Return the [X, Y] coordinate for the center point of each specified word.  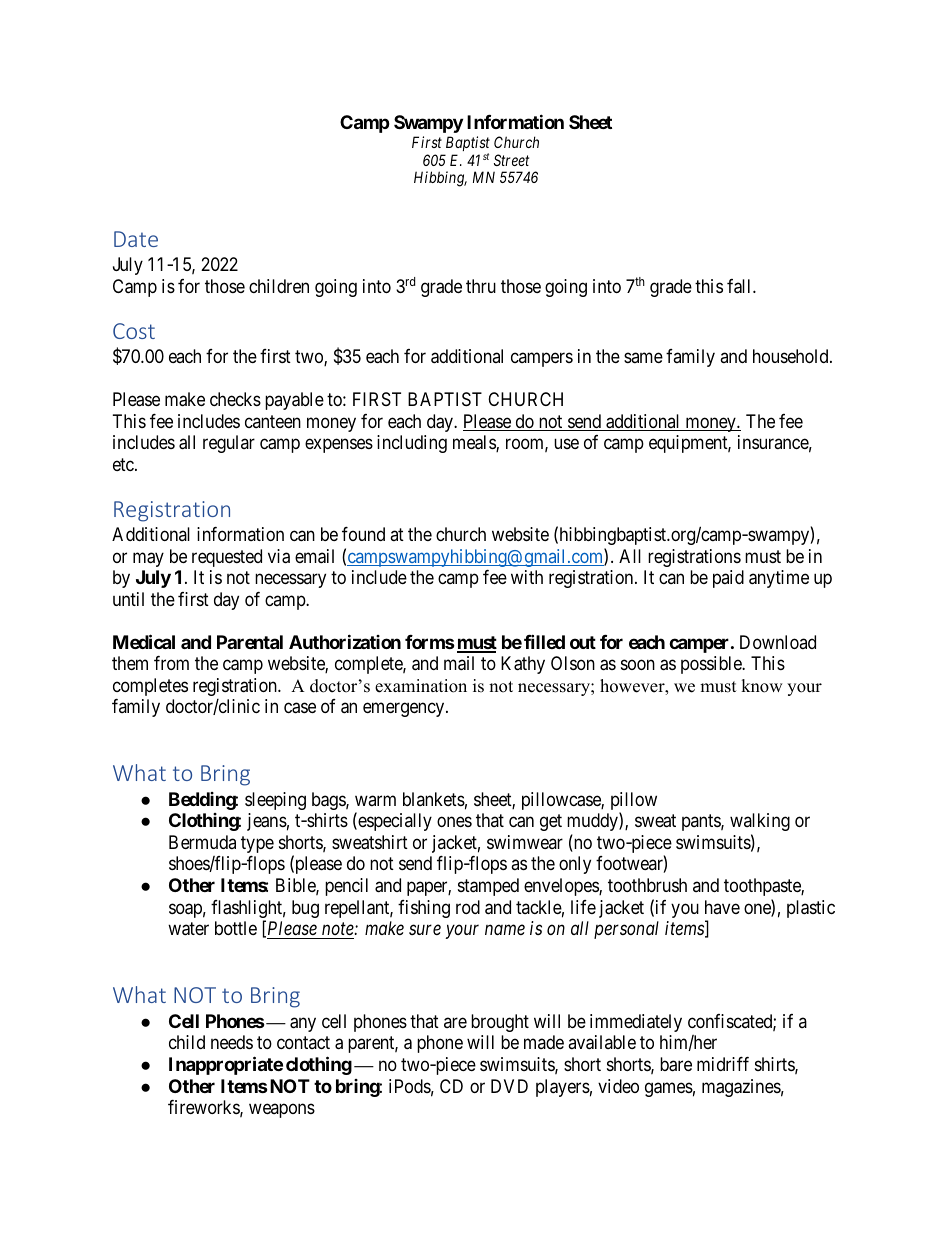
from [171, 663]
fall [740, 286]
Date [136, 239]
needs [232, 1042]
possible [712, 665]
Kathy [523, 665]
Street [511, 160]
